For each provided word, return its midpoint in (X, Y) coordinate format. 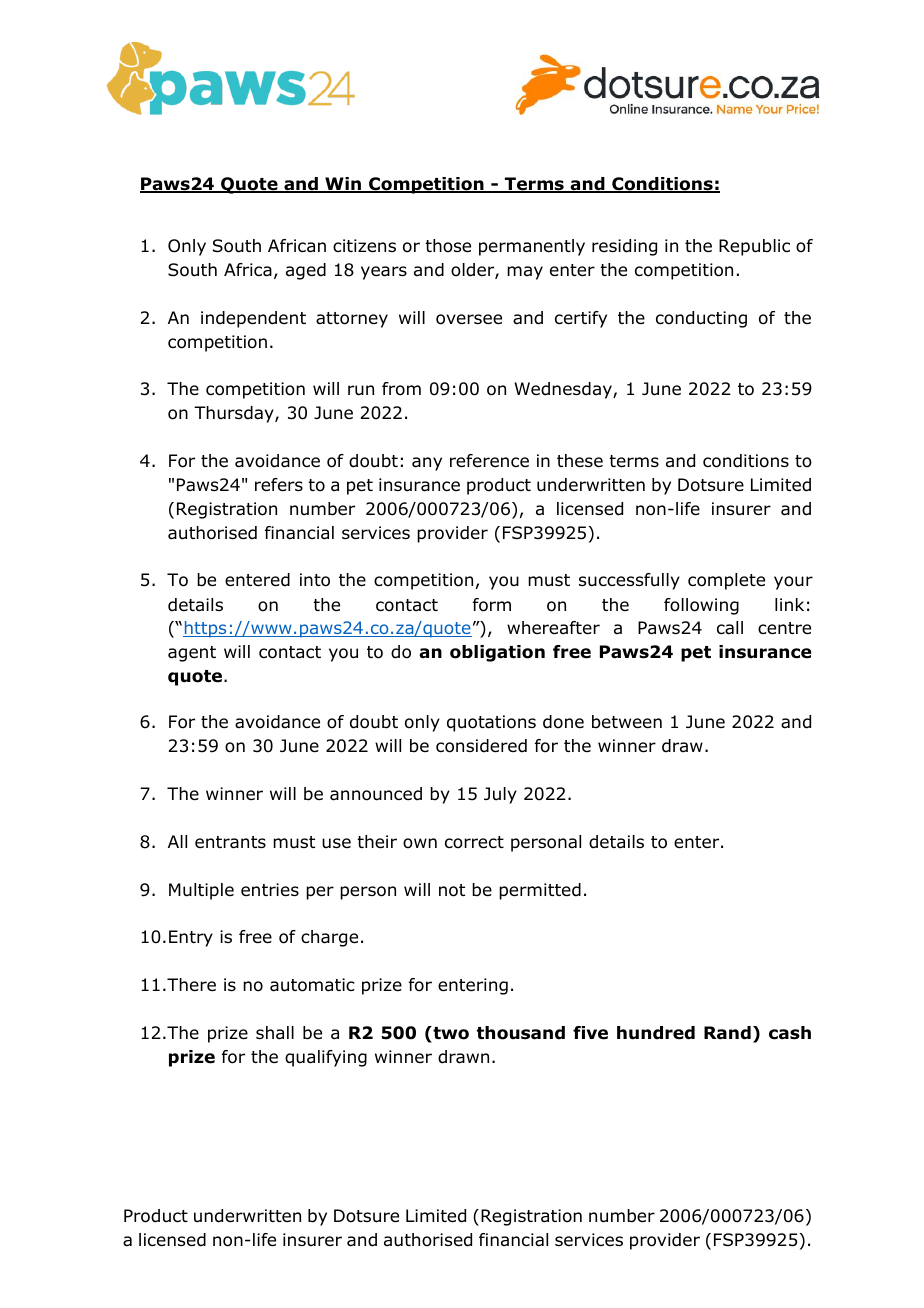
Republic (754, 247)
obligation (497, 653)
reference (489, 461)
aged (306, 271)
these (580, 460)
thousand (521, 1033)
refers (279, 485)
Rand (727, 1033)
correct (474, 842)
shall (275, 1033)
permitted (540, 891)
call (730, 628)
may (525, 273)
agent (192, 654)
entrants (230, 842)
